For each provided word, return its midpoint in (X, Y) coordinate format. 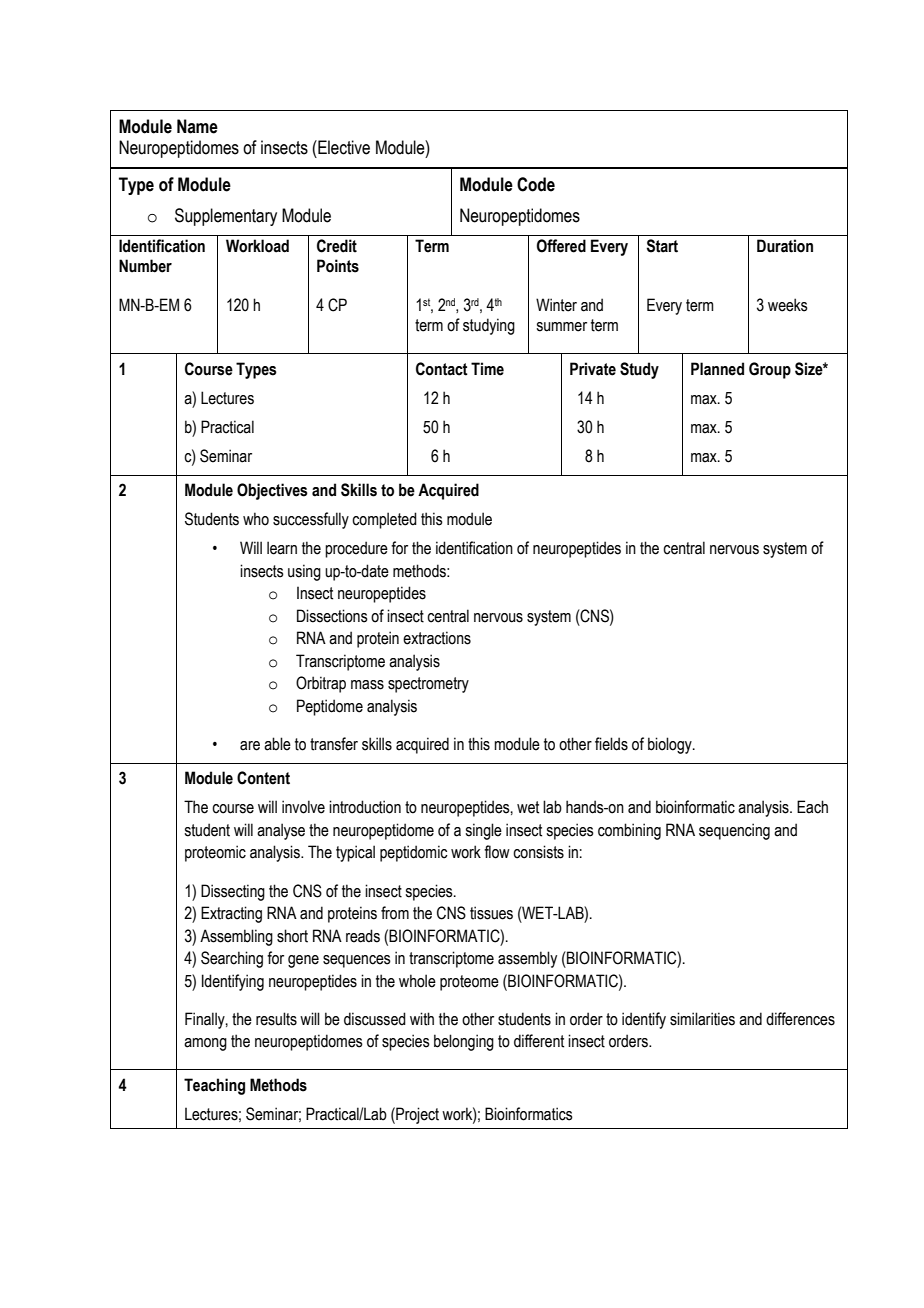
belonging (464, 1042)
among (205, 1044)
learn (282, 548)
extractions (437, 638)
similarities (702, 1019)
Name (197, 126)
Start (662, 246)
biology (671, 745)
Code (536, 184)
